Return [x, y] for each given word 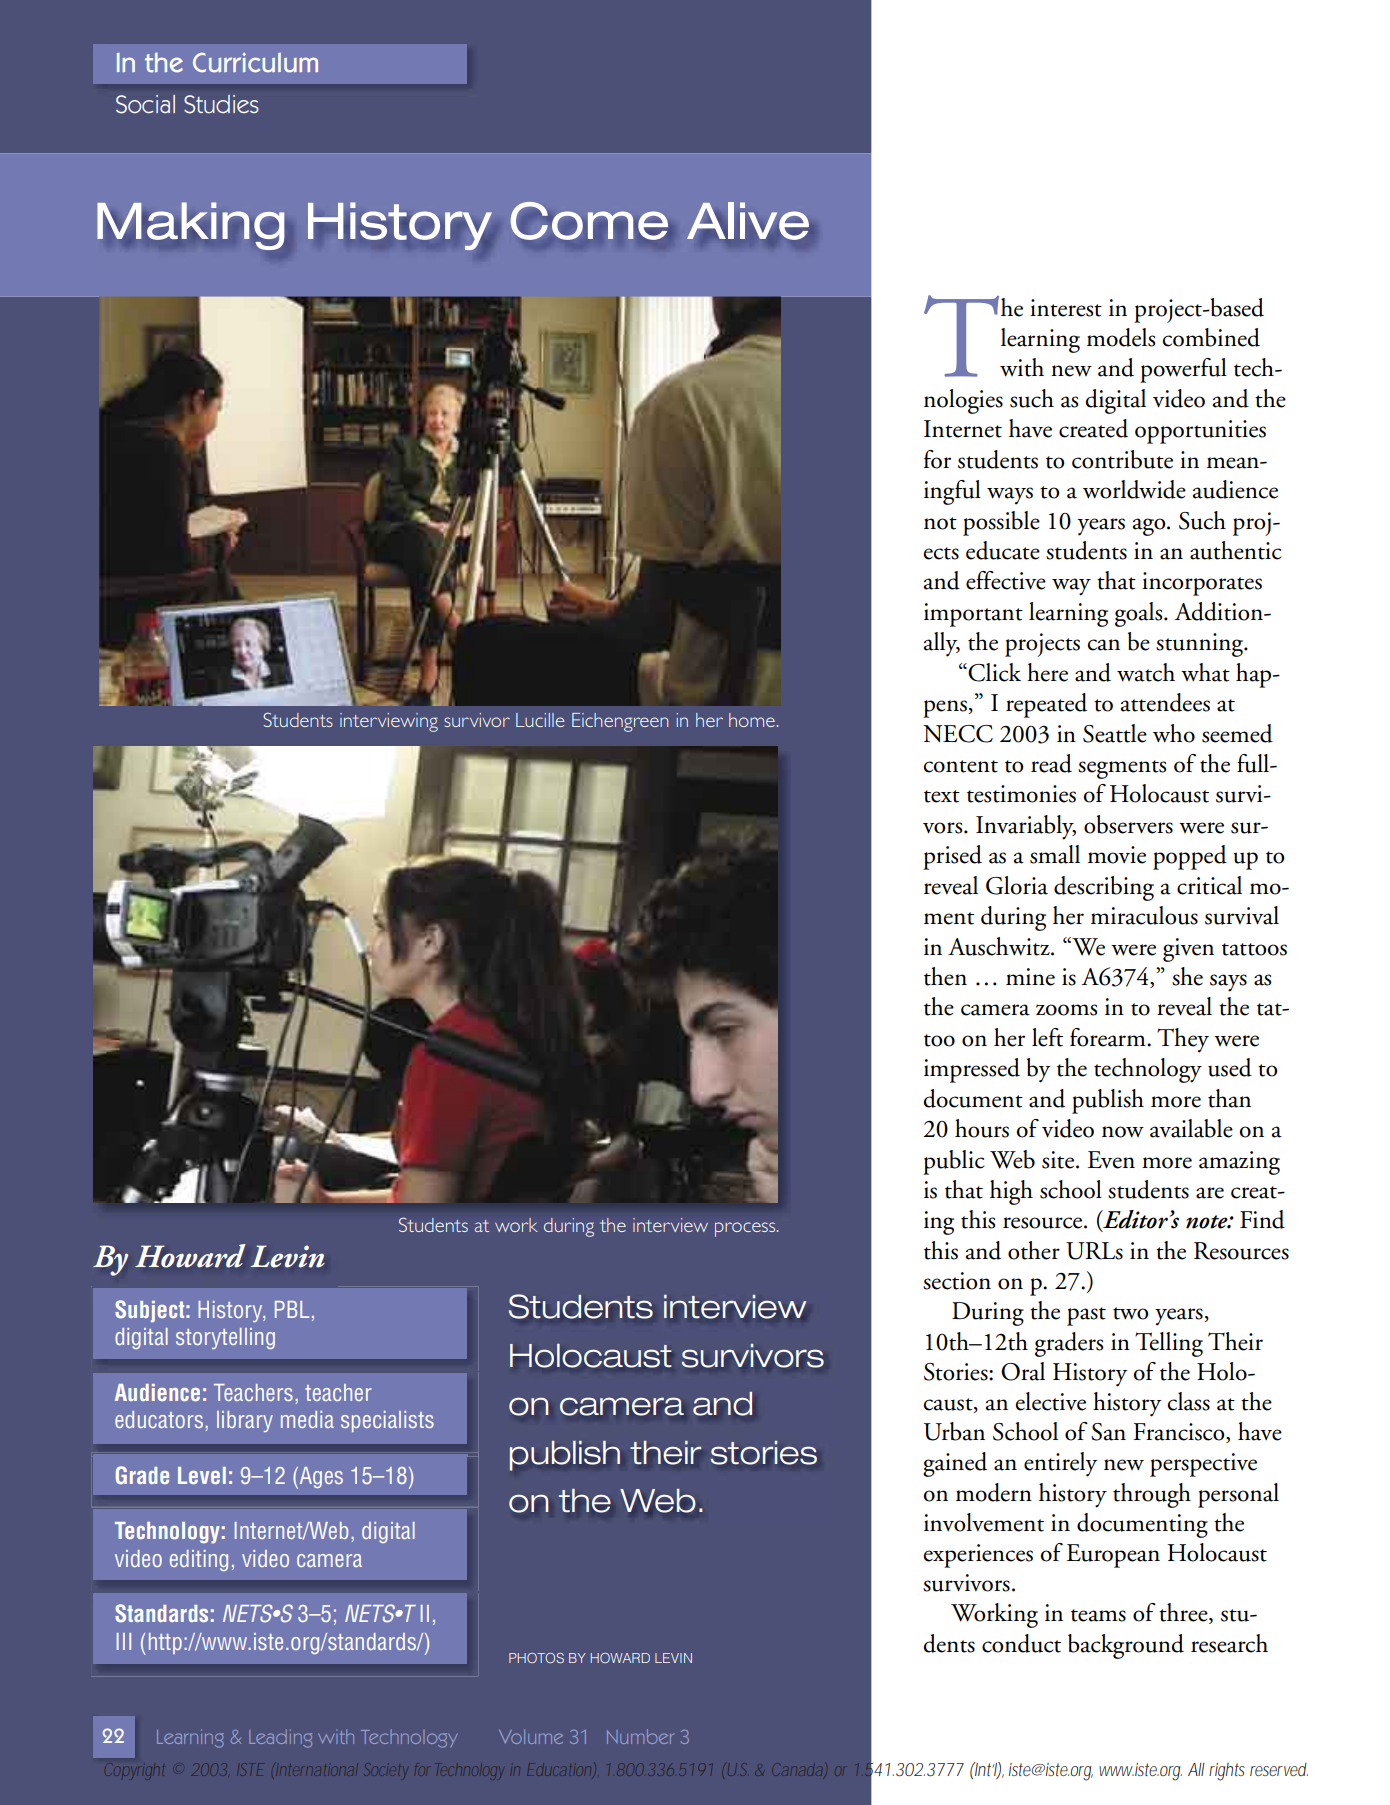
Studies [221, 104]
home [752, 720]
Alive [748, 221]
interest [1066, 308]
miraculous [1144, 915]
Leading [280, 1738]
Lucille [540, 720]
